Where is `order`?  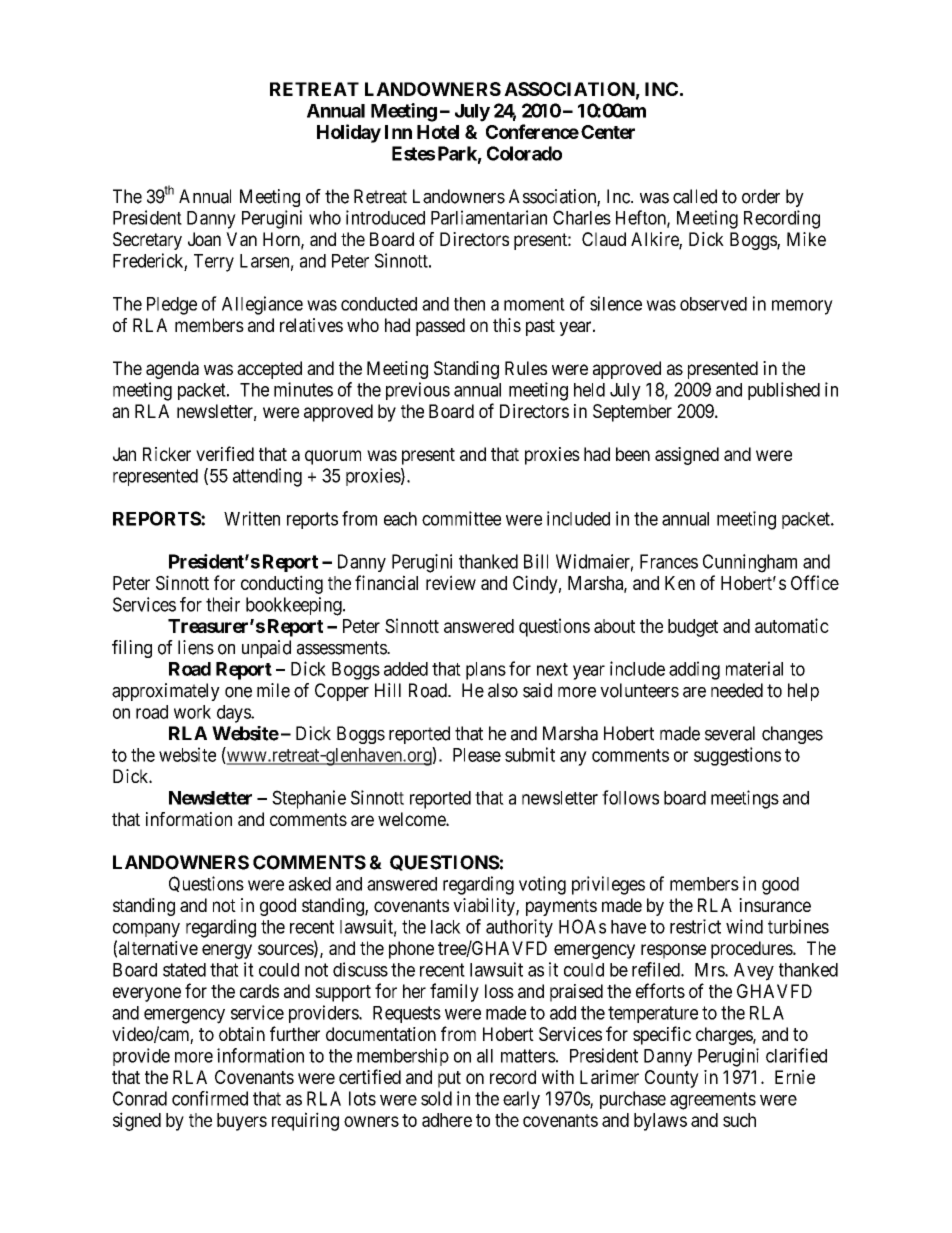 order is located at coordinates (761, 196).
